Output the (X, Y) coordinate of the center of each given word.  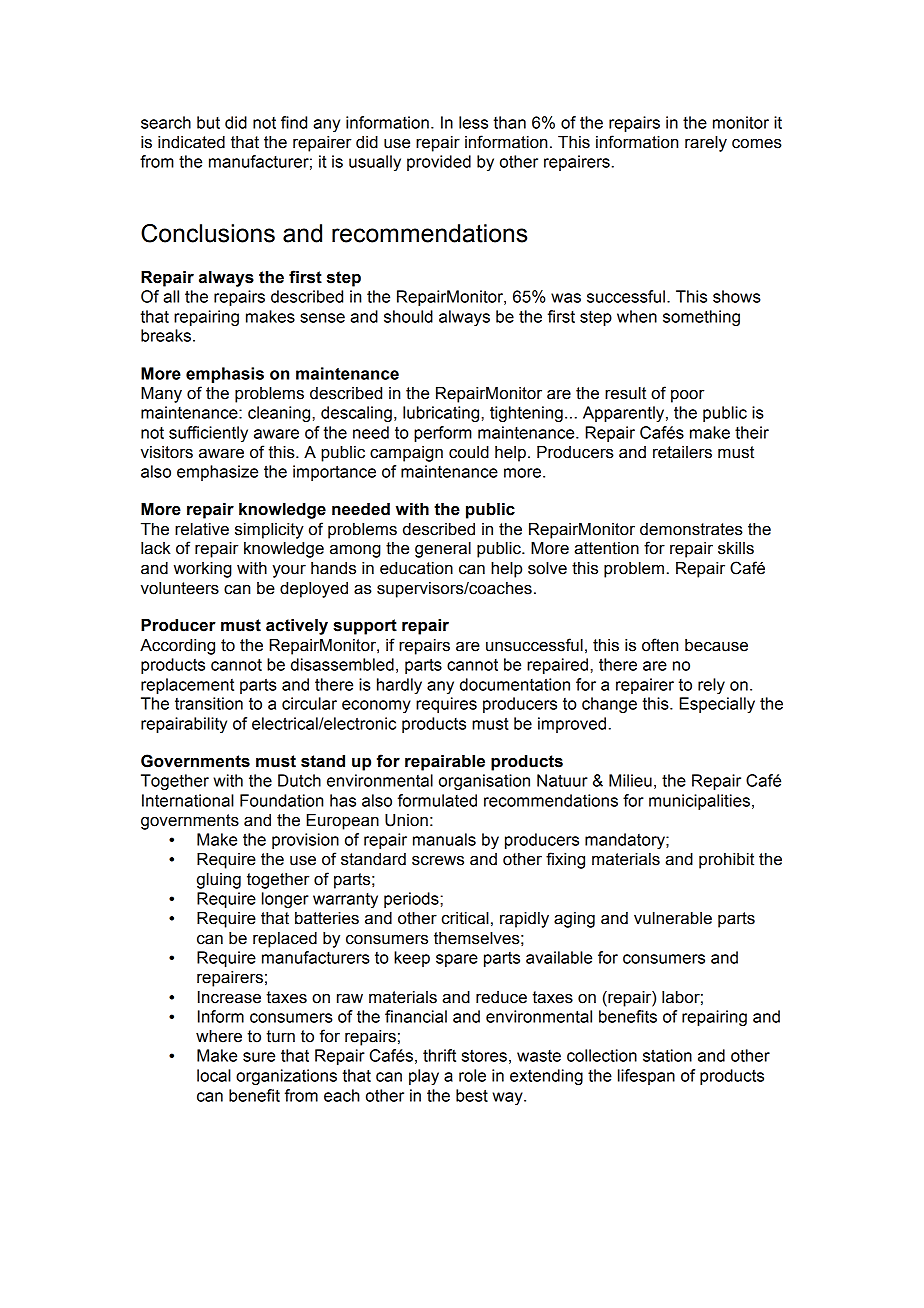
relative (202, 529)
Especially (717, 705)
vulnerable (673, 918)
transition (209, 703)
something (701, 318)
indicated (191, 142)
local (214, 1075)
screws (438, 861)
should (408, 316)
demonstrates (691, 529)
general (443, 550)
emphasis (225, 375)
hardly (399, 686)
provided (439, 163)
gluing (219, 881)
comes (757, 144)
